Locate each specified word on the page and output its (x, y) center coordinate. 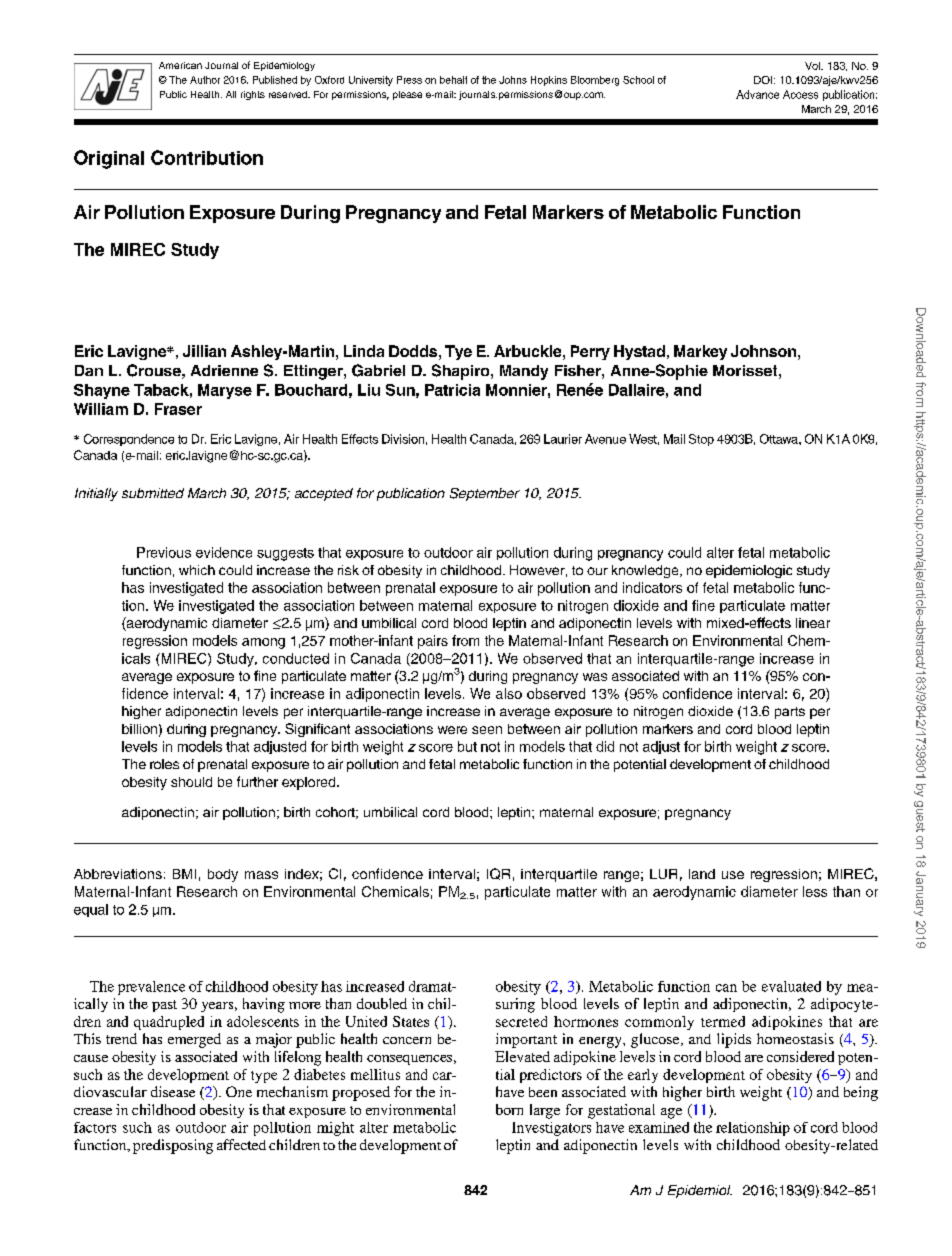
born (509, 1109)
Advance (757, 94)
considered (800, 1056)
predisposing (173, 1146)
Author (205, 80)
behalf (453, 80)
